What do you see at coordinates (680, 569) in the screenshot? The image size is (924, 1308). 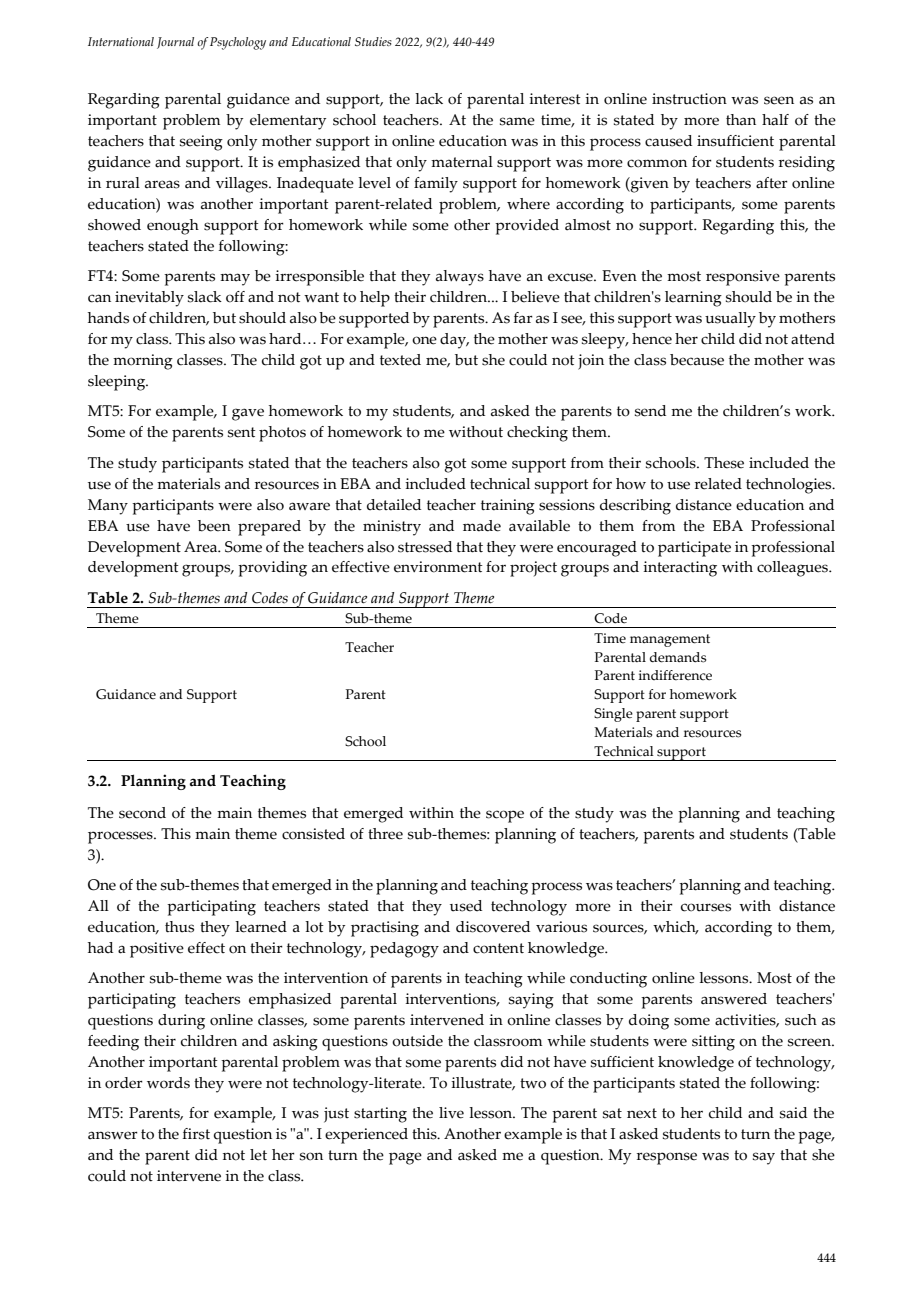 I see `interacting` at bounding box center [680, 569].
